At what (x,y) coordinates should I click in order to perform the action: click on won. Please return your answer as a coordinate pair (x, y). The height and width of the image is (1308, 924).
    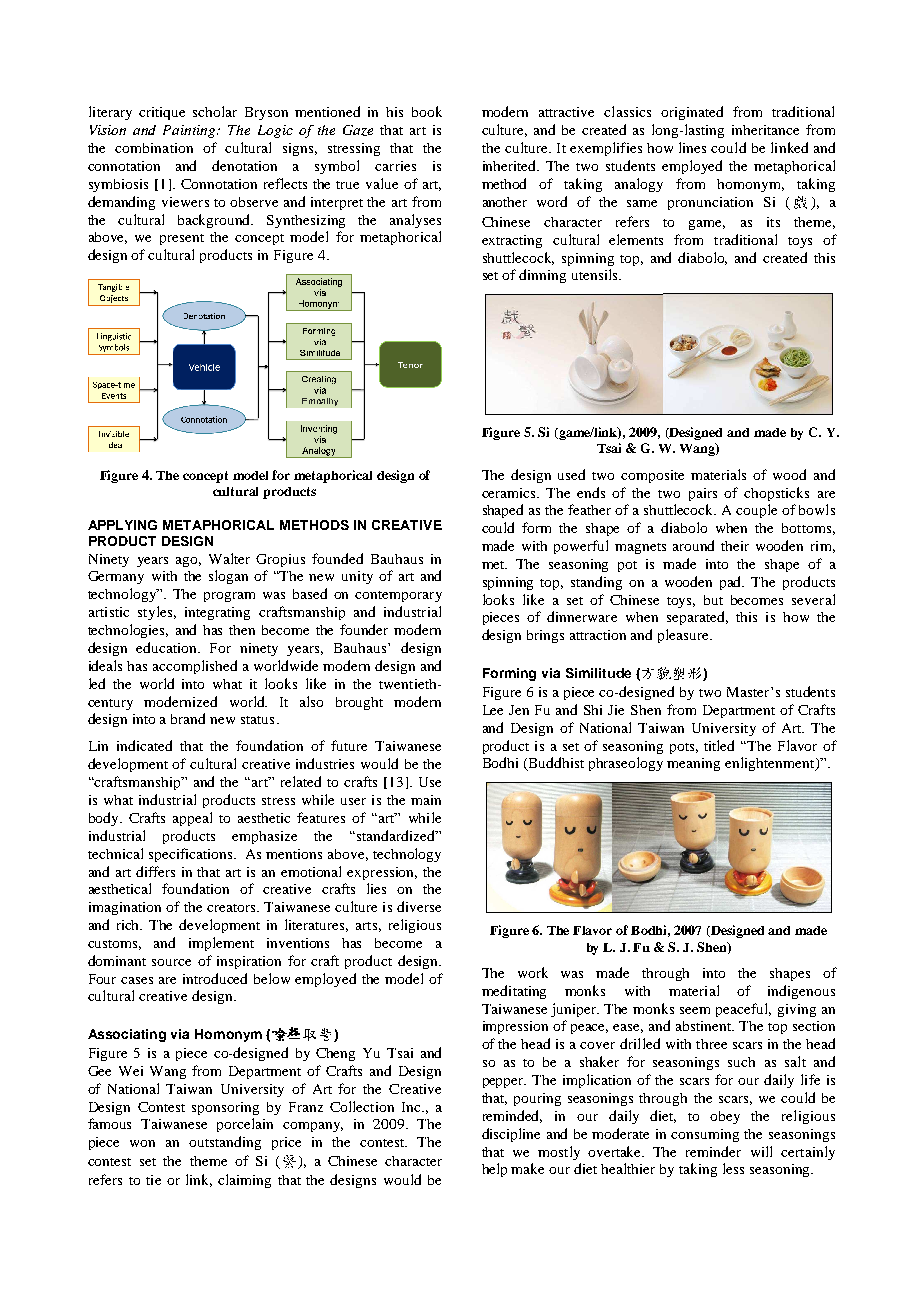
    Looking at the image, I should click on (142, 1143).
